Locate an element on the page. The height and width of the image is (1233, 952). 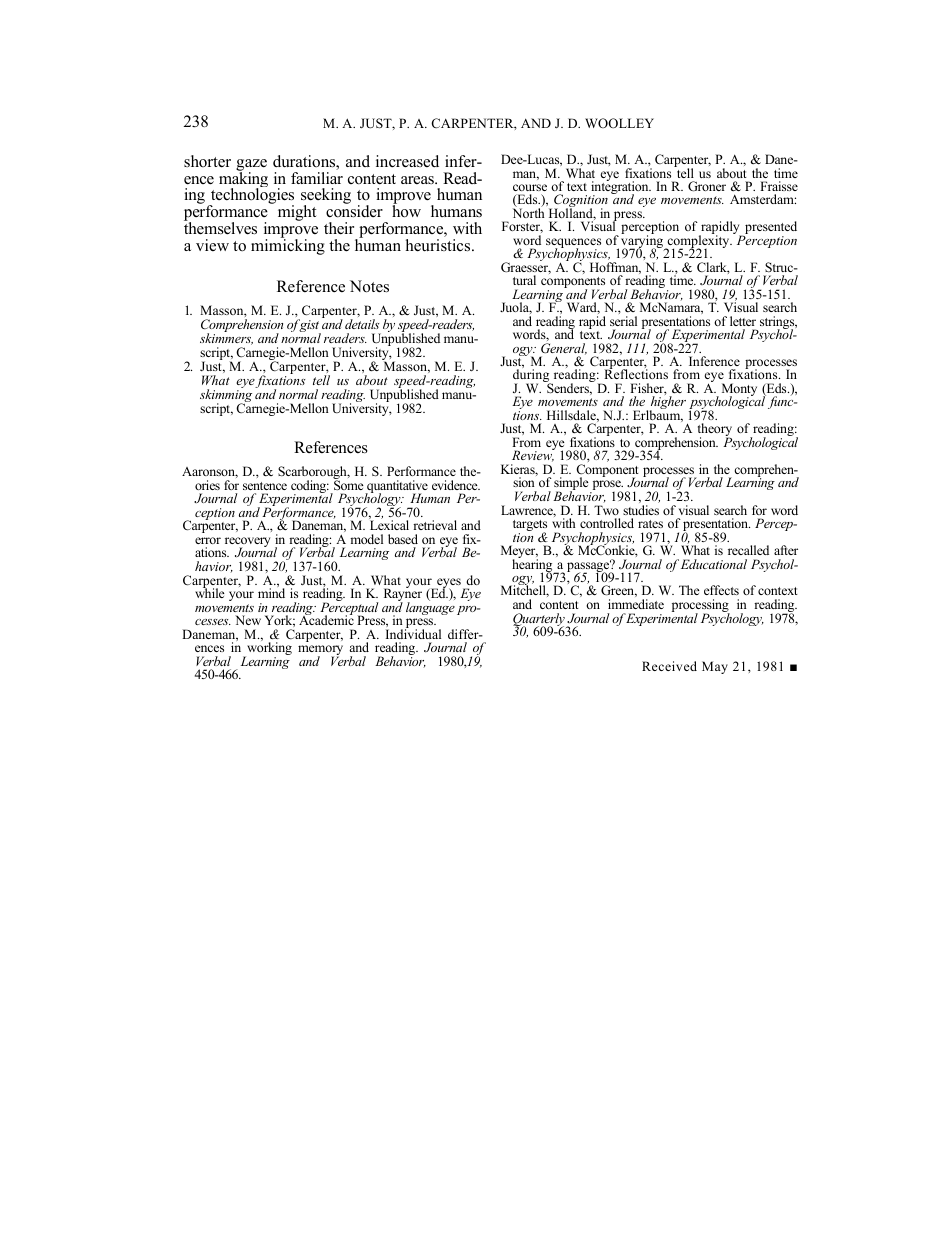
Quarterly is located at coordinates (540, 621).
